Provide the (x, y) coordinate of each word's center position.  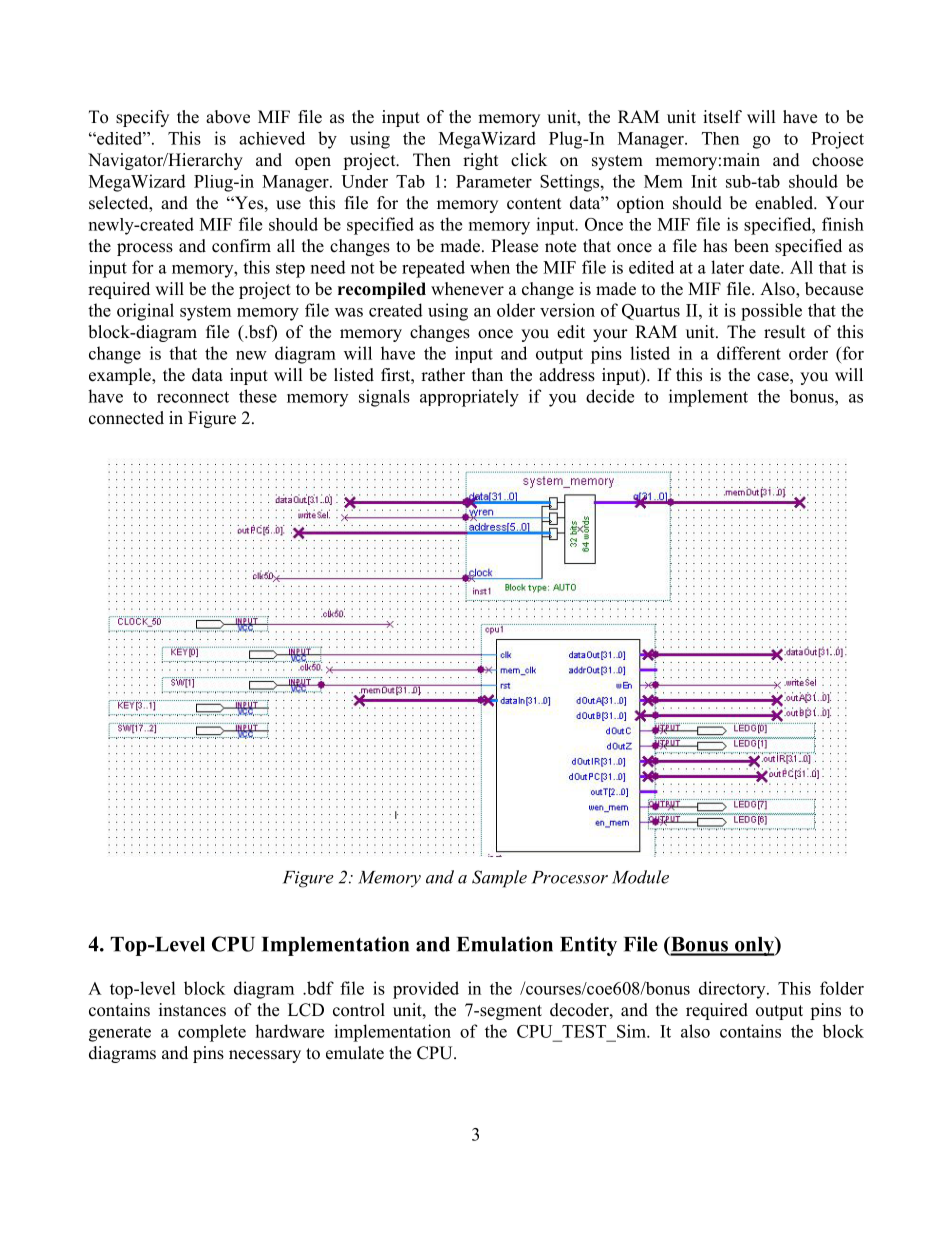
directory (733, 990)
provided (426, 990)
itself (722, 117)
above (228, 117)
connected (126, 418)
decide (610, 396)
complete (212, 1033)
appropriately (469, 398)
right (480, 161)
